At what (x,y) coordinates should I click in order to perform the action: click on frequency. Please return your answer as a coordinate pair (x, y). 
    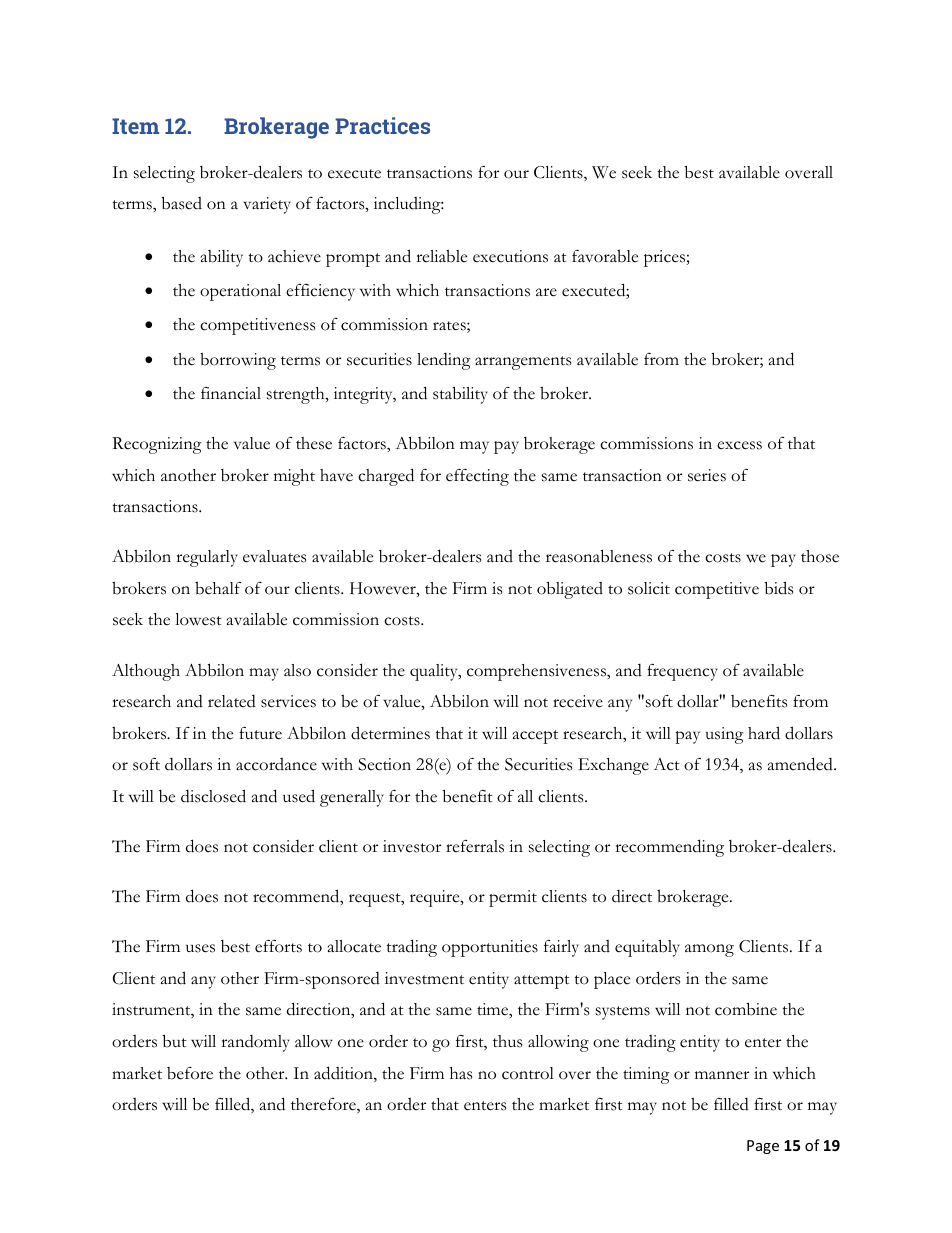
    Looking at the image, I should click on (682, 672).
